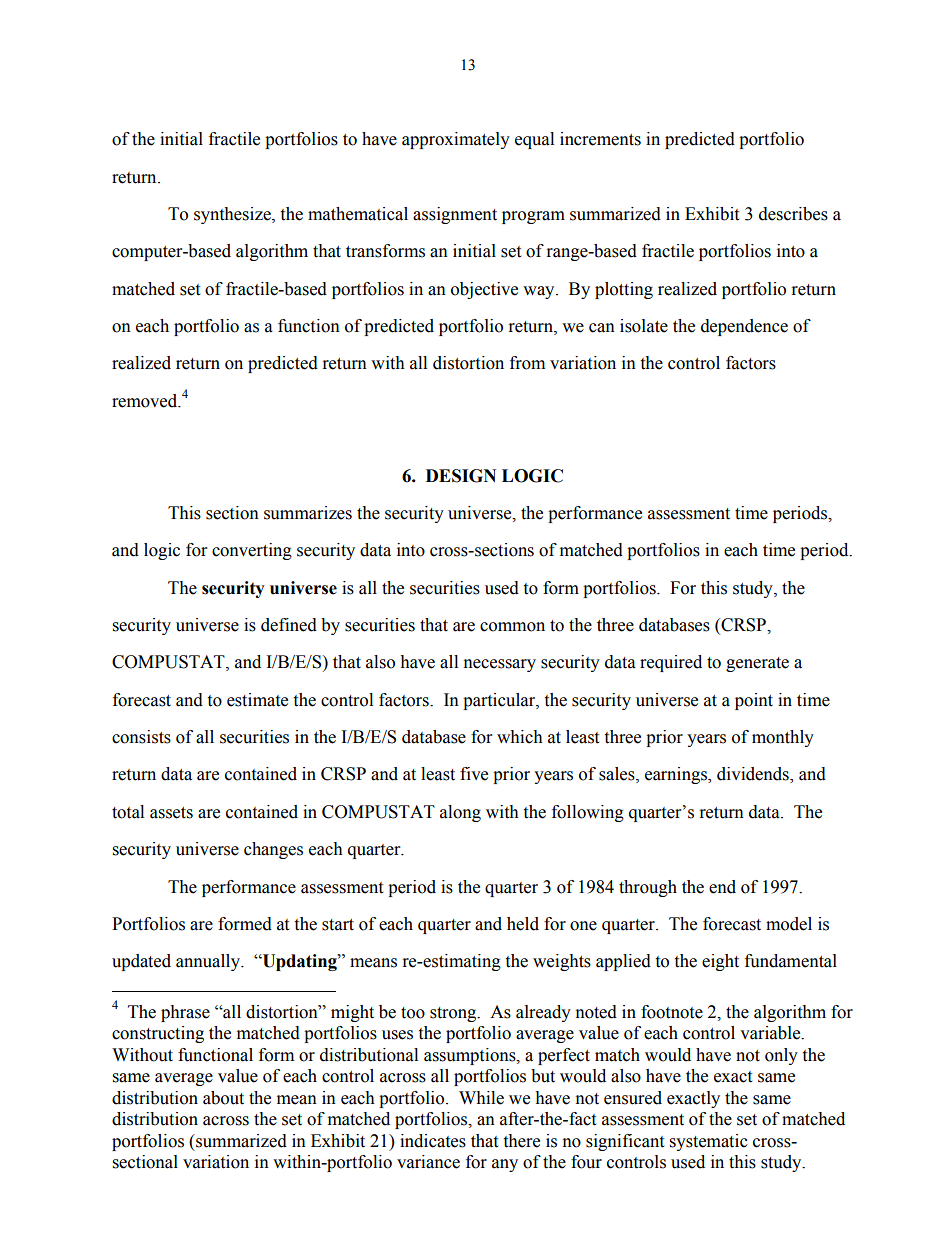  I want to click on required, so click(671, 663).
